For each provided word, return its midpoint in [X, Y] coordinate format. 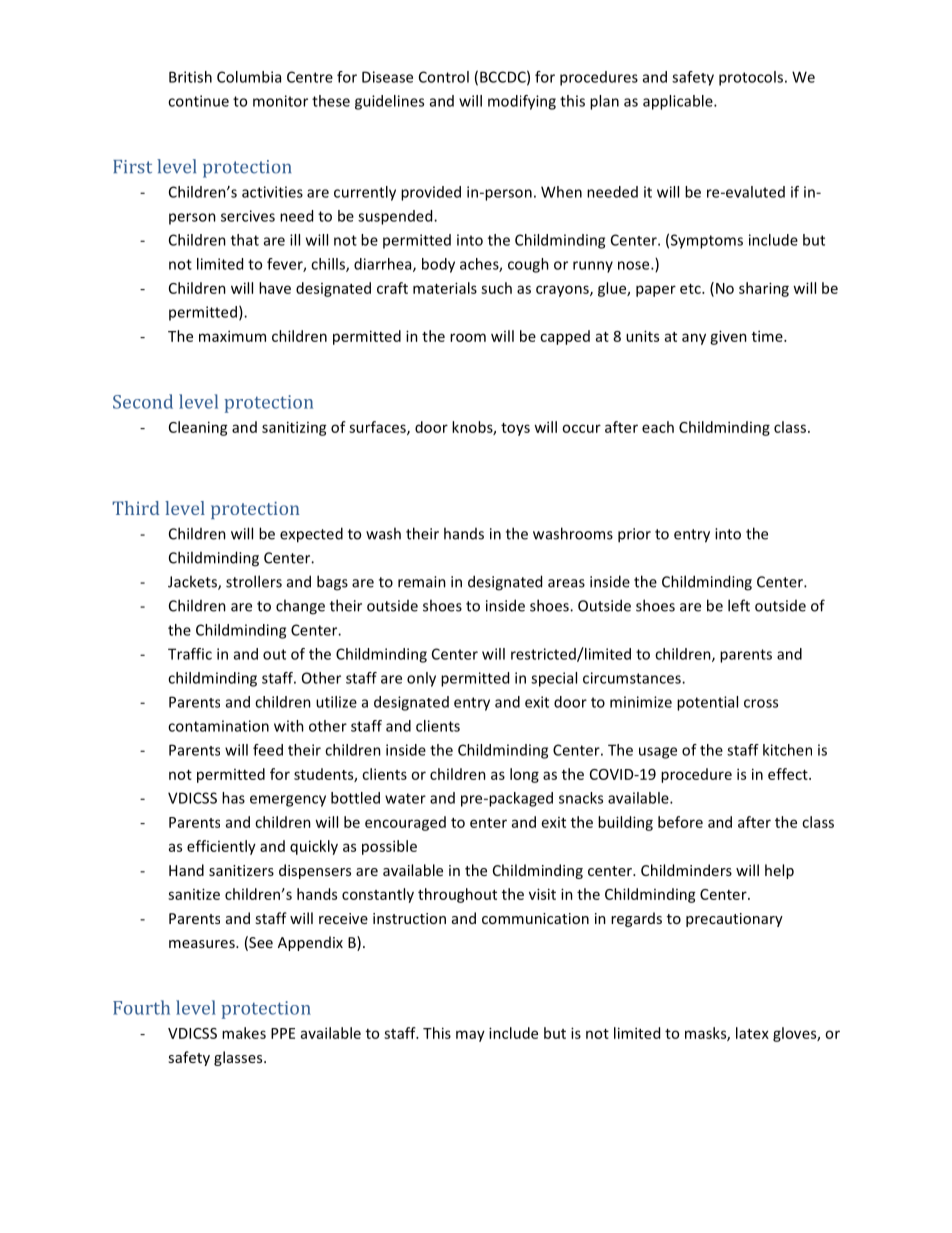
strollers [254, 581]
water [405, 798]
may [470, 1036]
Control [444, 77]
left [739, 605]
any [694, 339]
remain [422, 582]
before [680, 822]
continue [198, 101]
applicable [679, 102]
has [233, 798]
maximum [232, 336]
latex [752, 1033]
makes [244, 1033]
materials [445, 288]
